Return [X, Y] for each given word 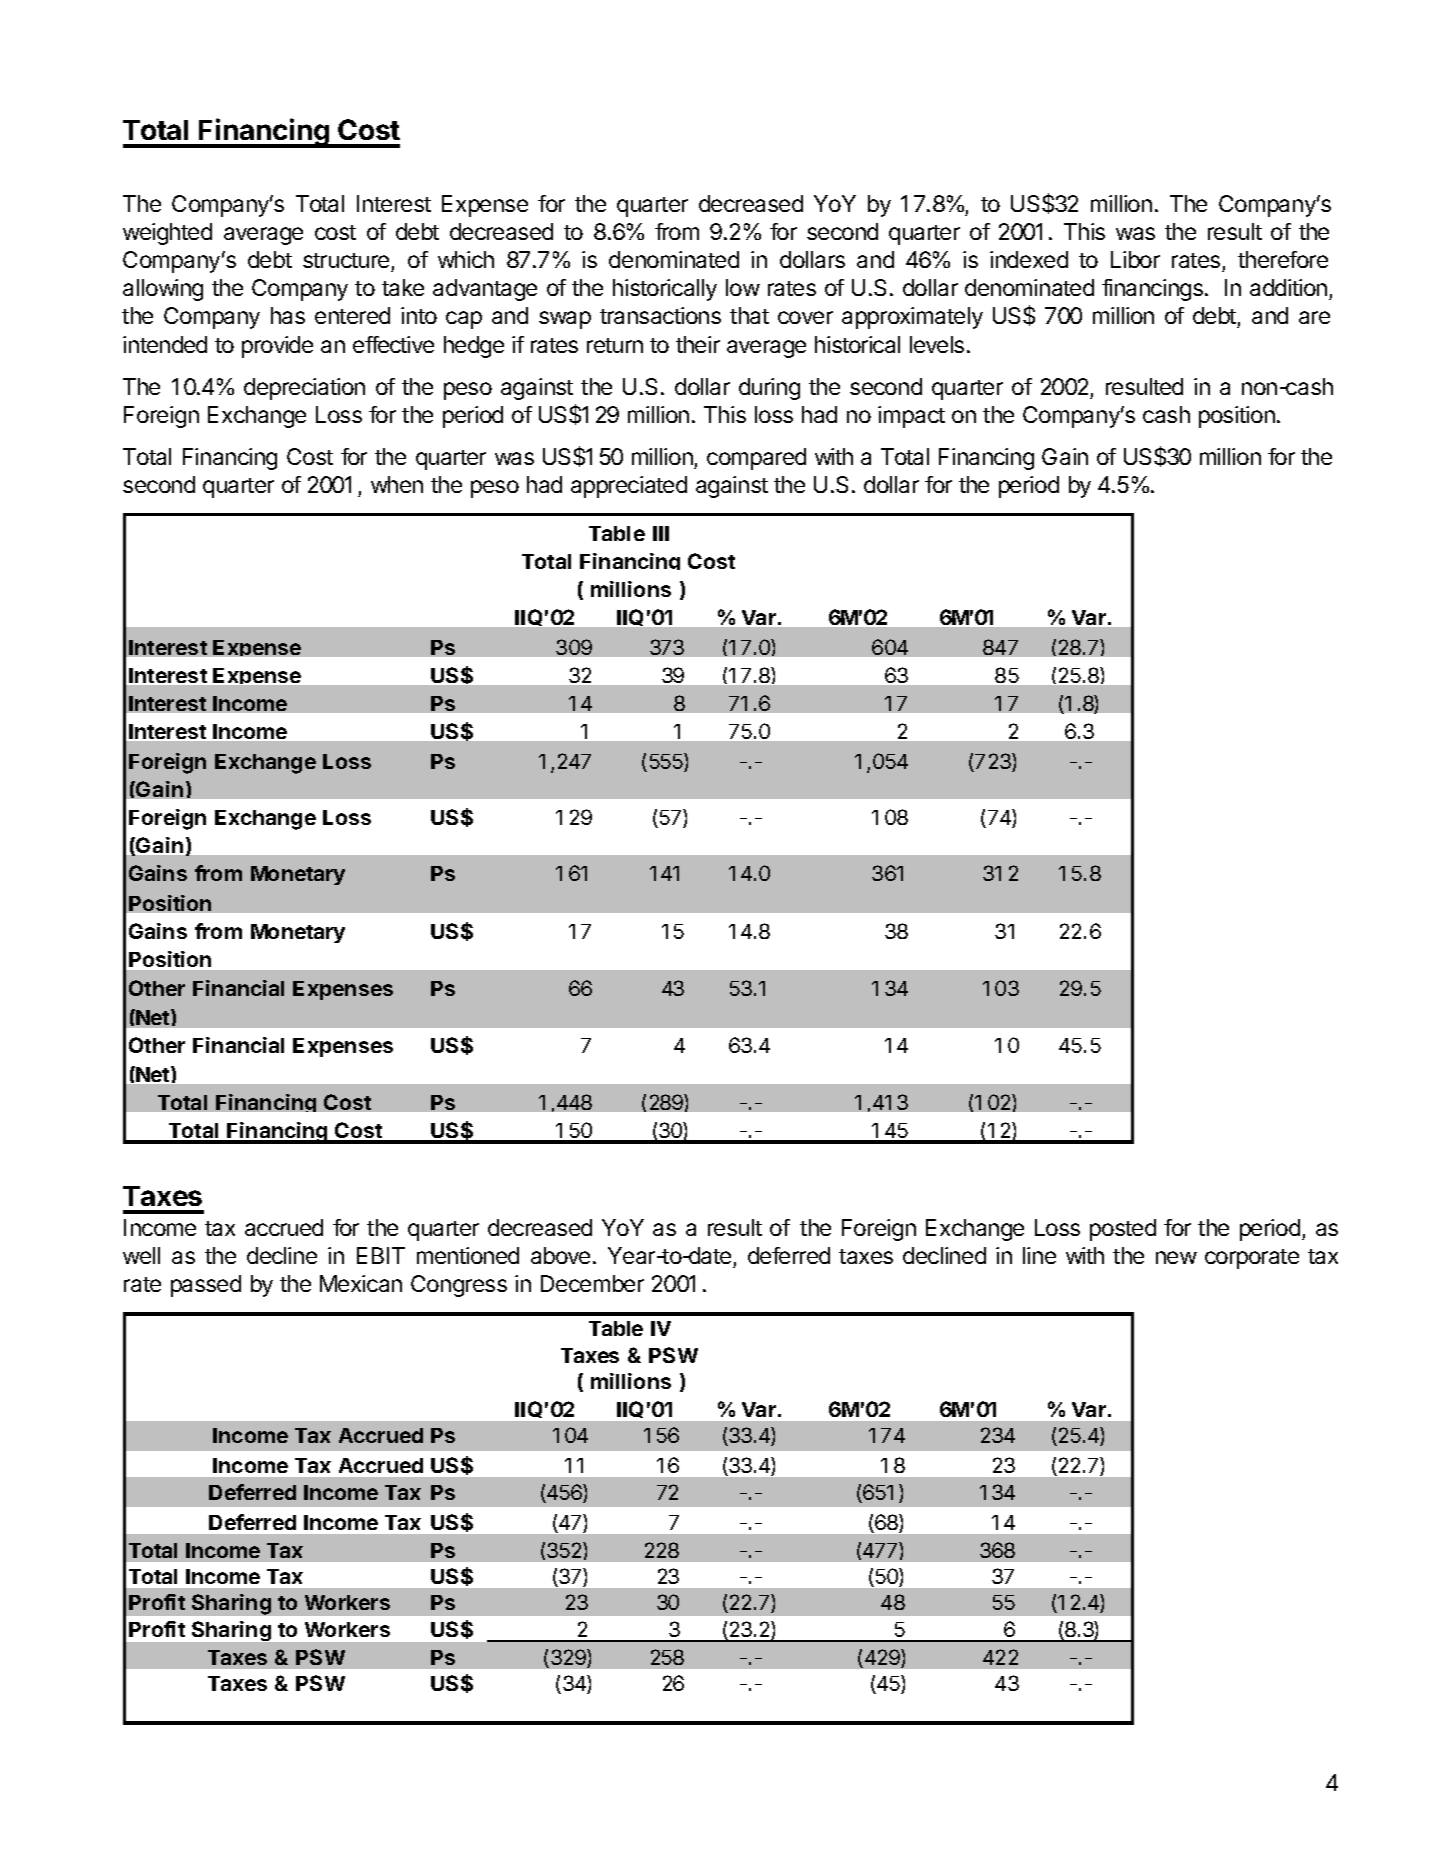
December [592, 1283]
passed [206, 1286]
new [1176, 1257]
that [749, 315]
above [560, 1255]
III [661, 533]
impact [911, 417]
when [397, 484]
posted [1123, 1230]
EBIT [381, 1255]
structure [347, 262]
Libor [1135, 259]
